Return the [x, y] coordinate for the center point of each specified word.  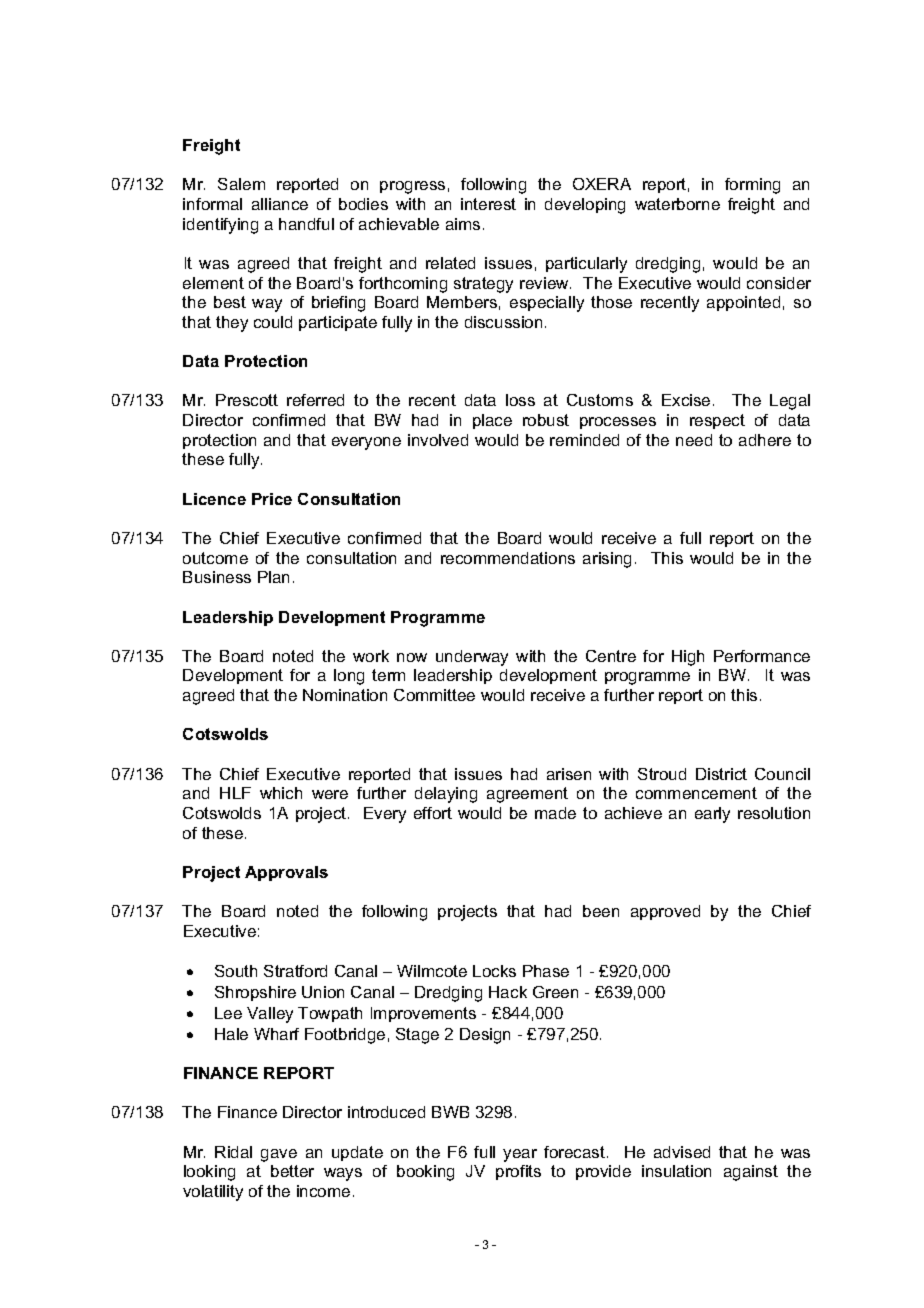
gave [279, 1155]
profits [518, 1172]
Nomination [345, 695]
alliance [280, 204]
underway [472, 658]
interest [488, 204]
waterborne [677, 204]
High [688, 658]
